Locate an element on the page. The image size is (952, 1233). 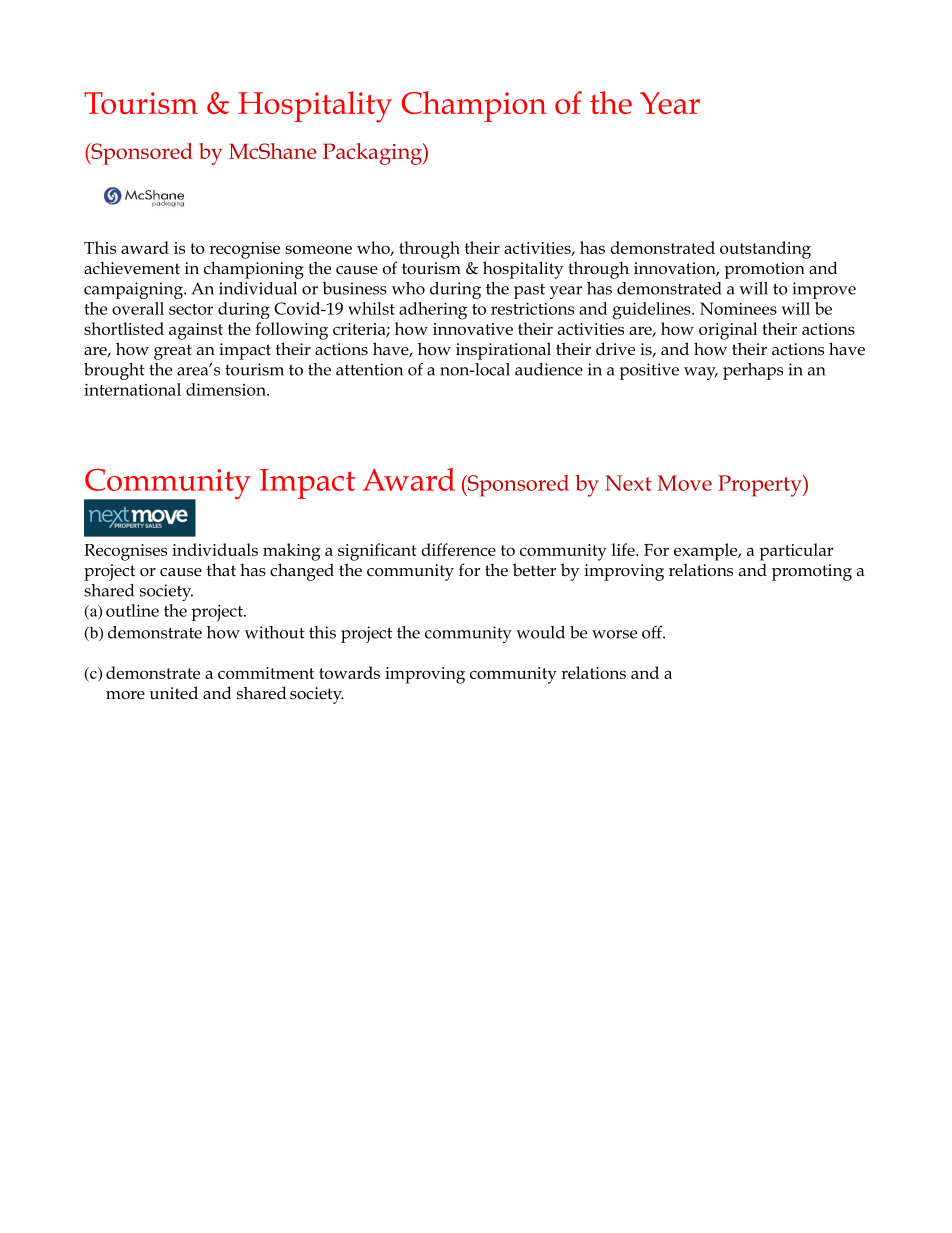
Next is located at coordinates (628, 483).
